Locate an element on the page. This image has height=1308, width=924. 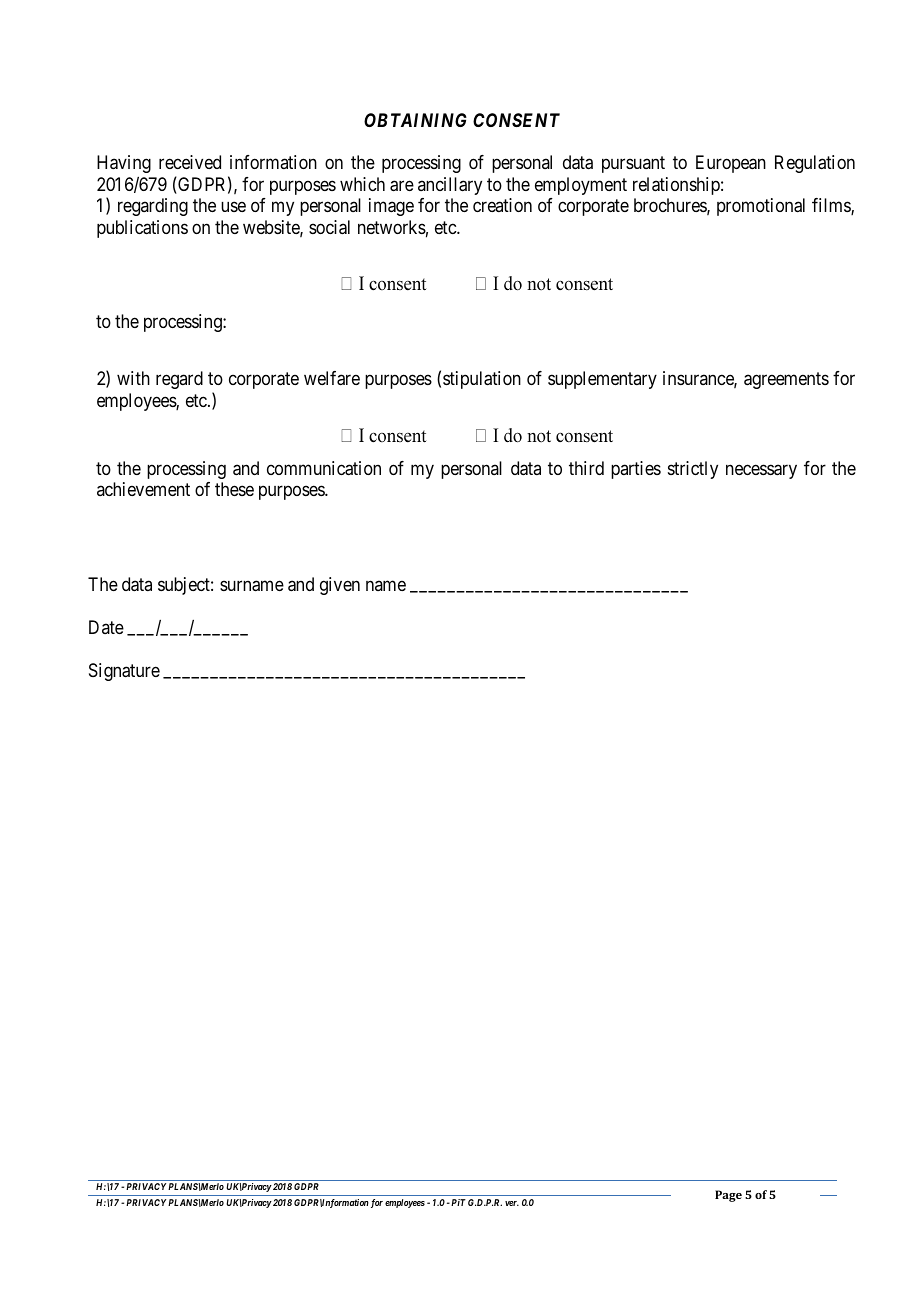
with is located at coordinates (133, 378).
